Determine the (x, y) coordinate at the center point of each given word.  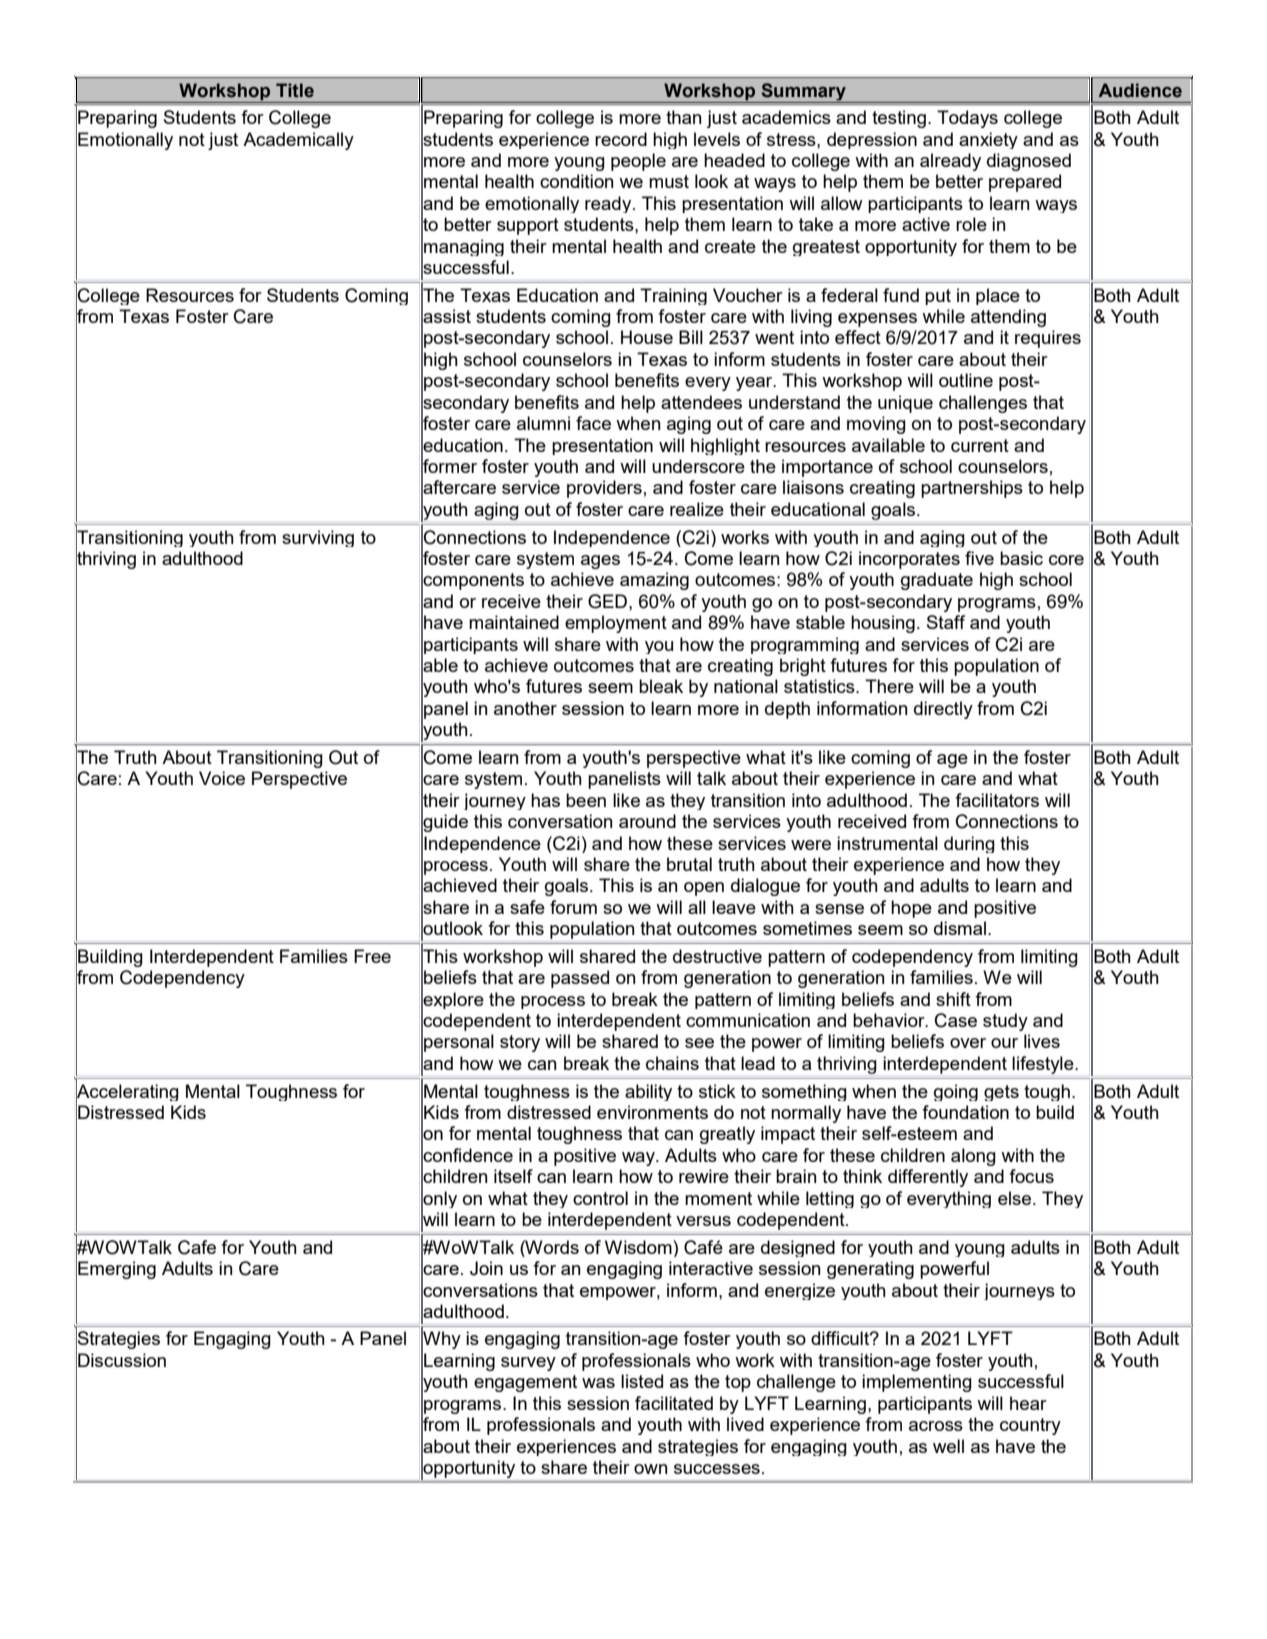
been (586, 800)
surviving (318, 538)
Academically (298, 141)
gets (1001, 1093)
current (980, 445)
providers (604, 489)
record (621, 139)
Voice (222, 778)
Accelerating (127, 1093)
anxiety (988, 140)
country (1030, 1426)
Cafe (197, 1247)
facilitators (997, 800)
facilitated (674, 1403)
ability (648, 1092)
